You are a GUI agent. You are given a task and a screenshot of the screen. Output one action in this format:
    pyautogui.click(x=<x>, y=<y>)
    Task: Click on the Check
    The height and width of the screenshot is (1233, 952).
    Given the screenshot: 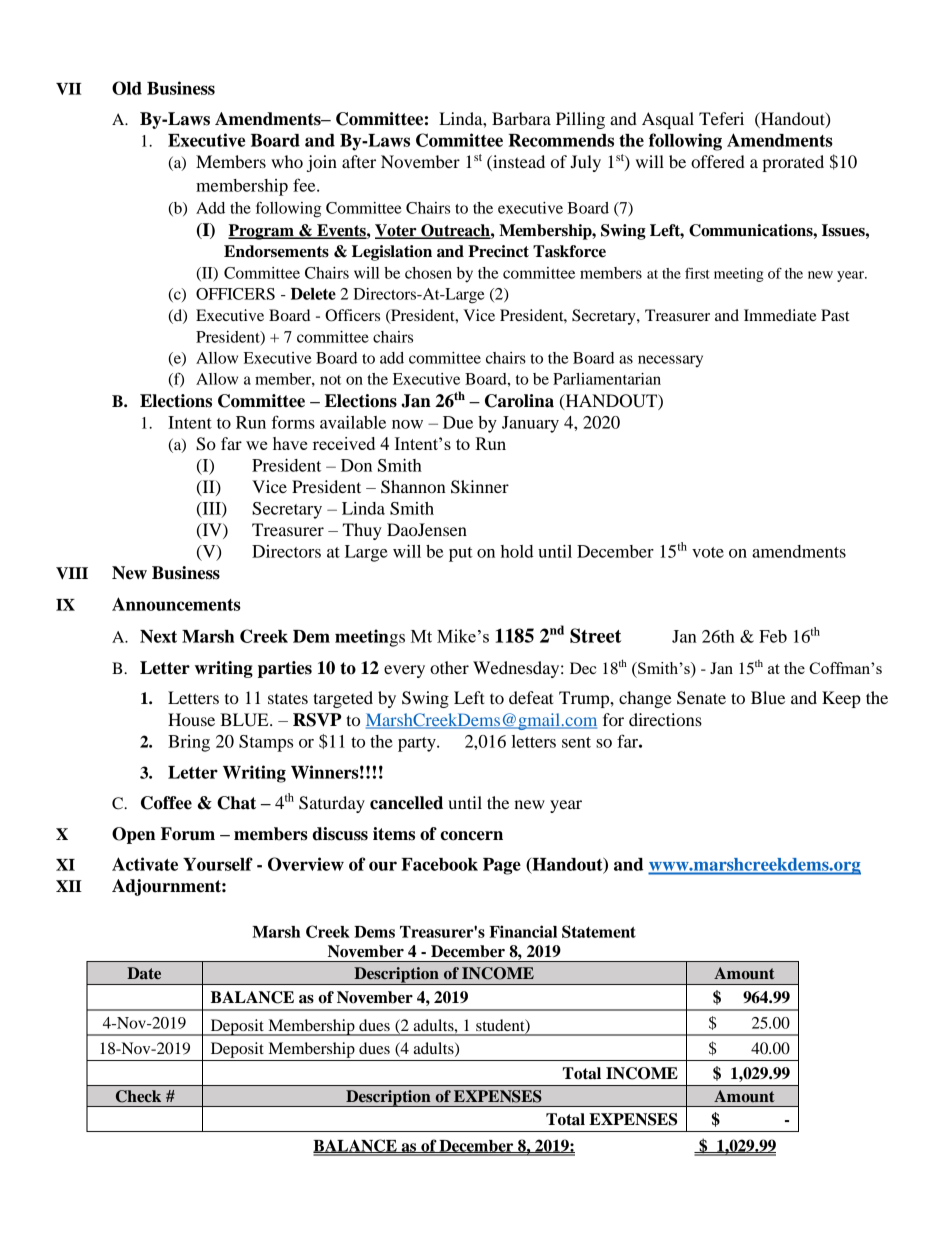 What is the action you would take?
    pyautogui.click(x=138, y=1096)
